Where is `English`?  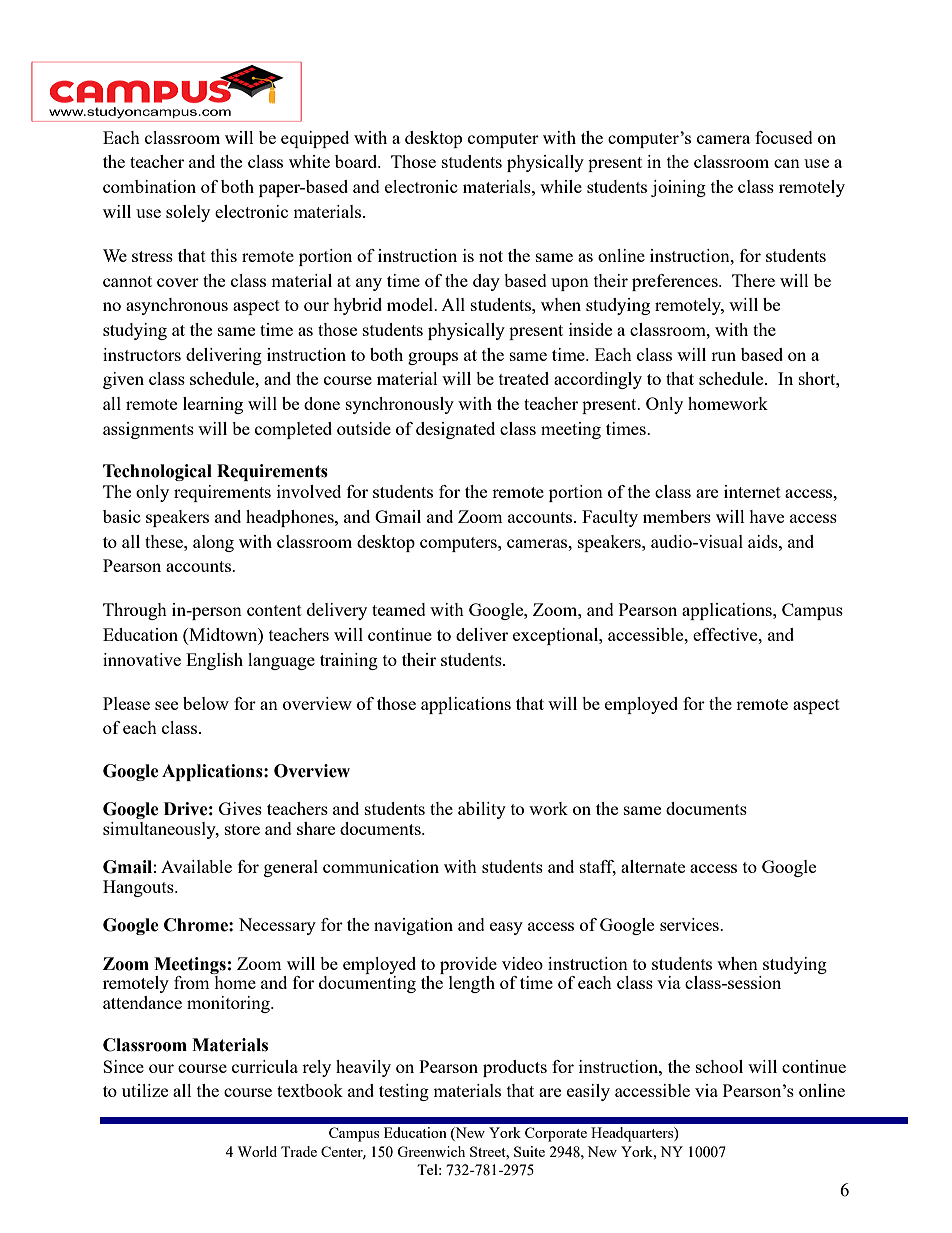 English is located at coordinates (214, 661).
